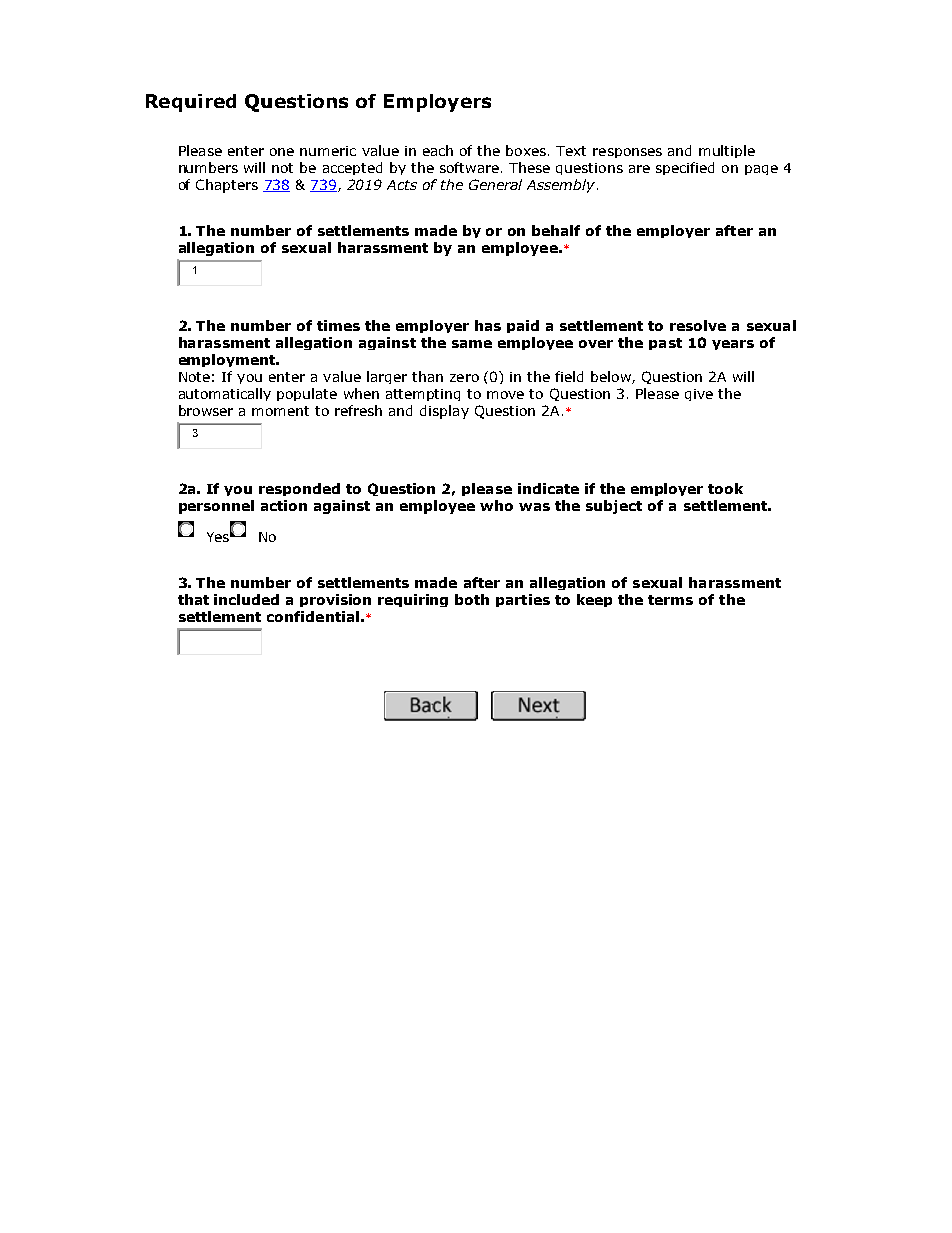  What do you see at coordinates (472, 344) in the document?
I see `same` at bounding box center [472, 344].
